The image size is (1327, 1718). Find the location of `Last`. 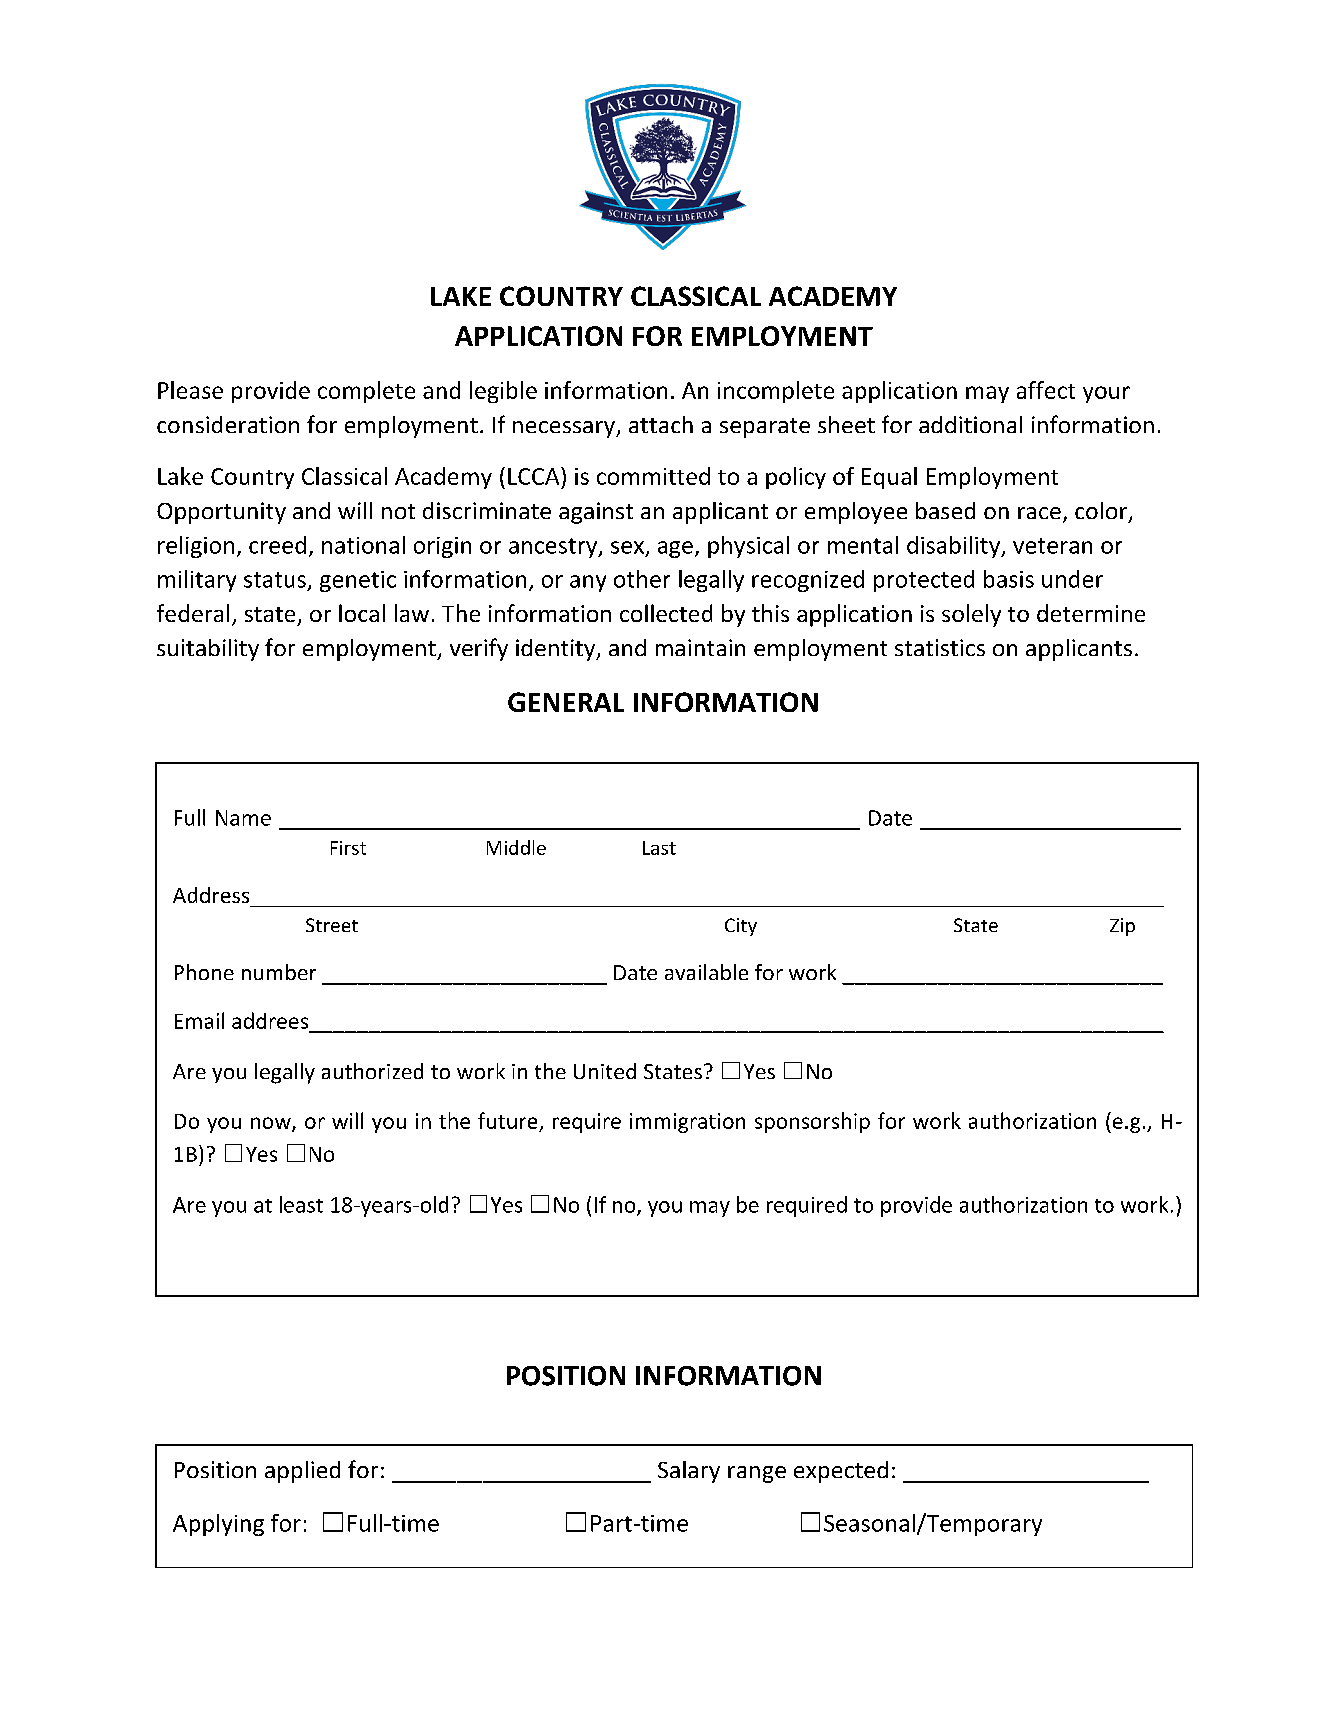

Last is located at coordinates (659, 848).
